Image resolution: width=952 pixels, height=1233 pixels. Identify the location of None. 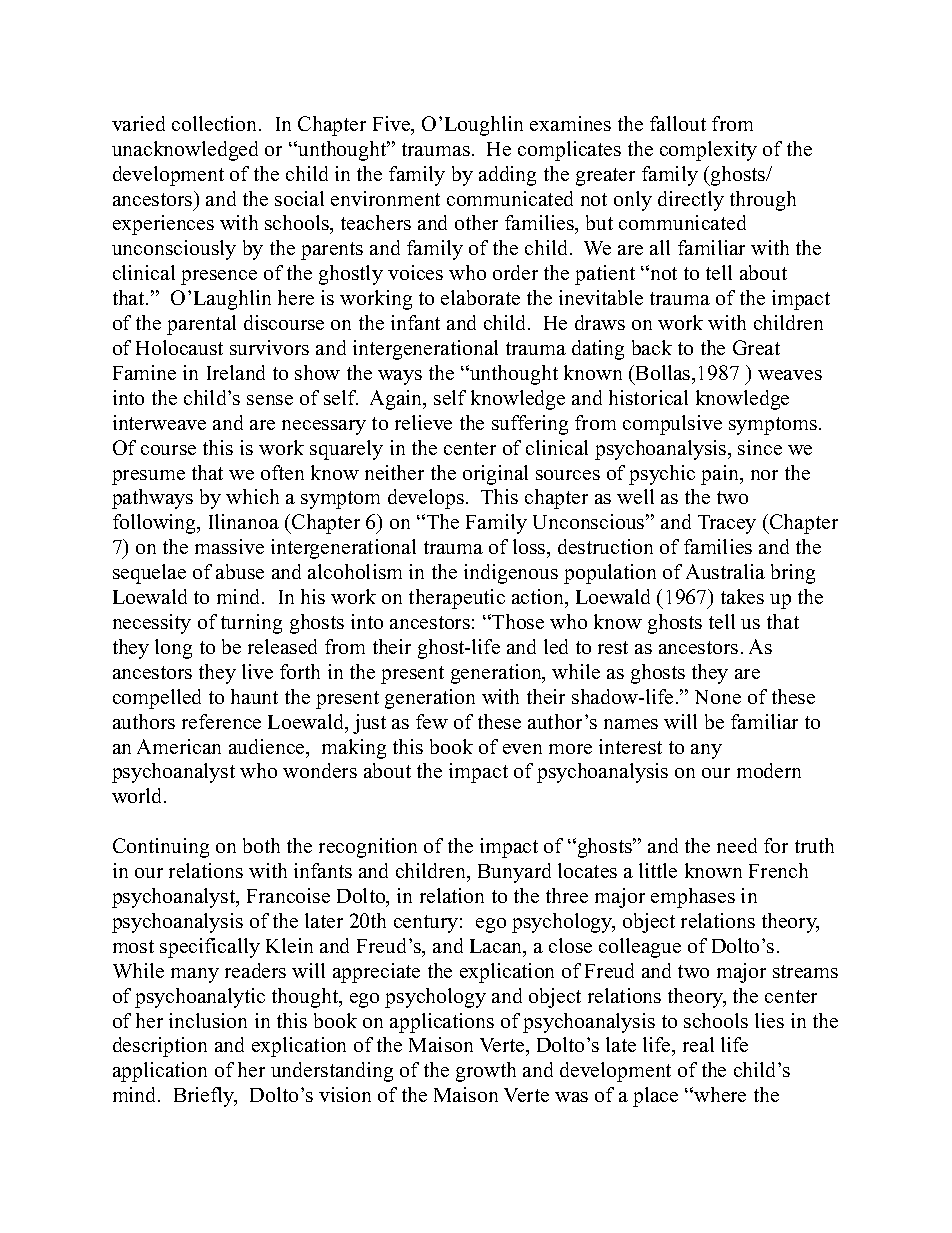
(718, 697).
